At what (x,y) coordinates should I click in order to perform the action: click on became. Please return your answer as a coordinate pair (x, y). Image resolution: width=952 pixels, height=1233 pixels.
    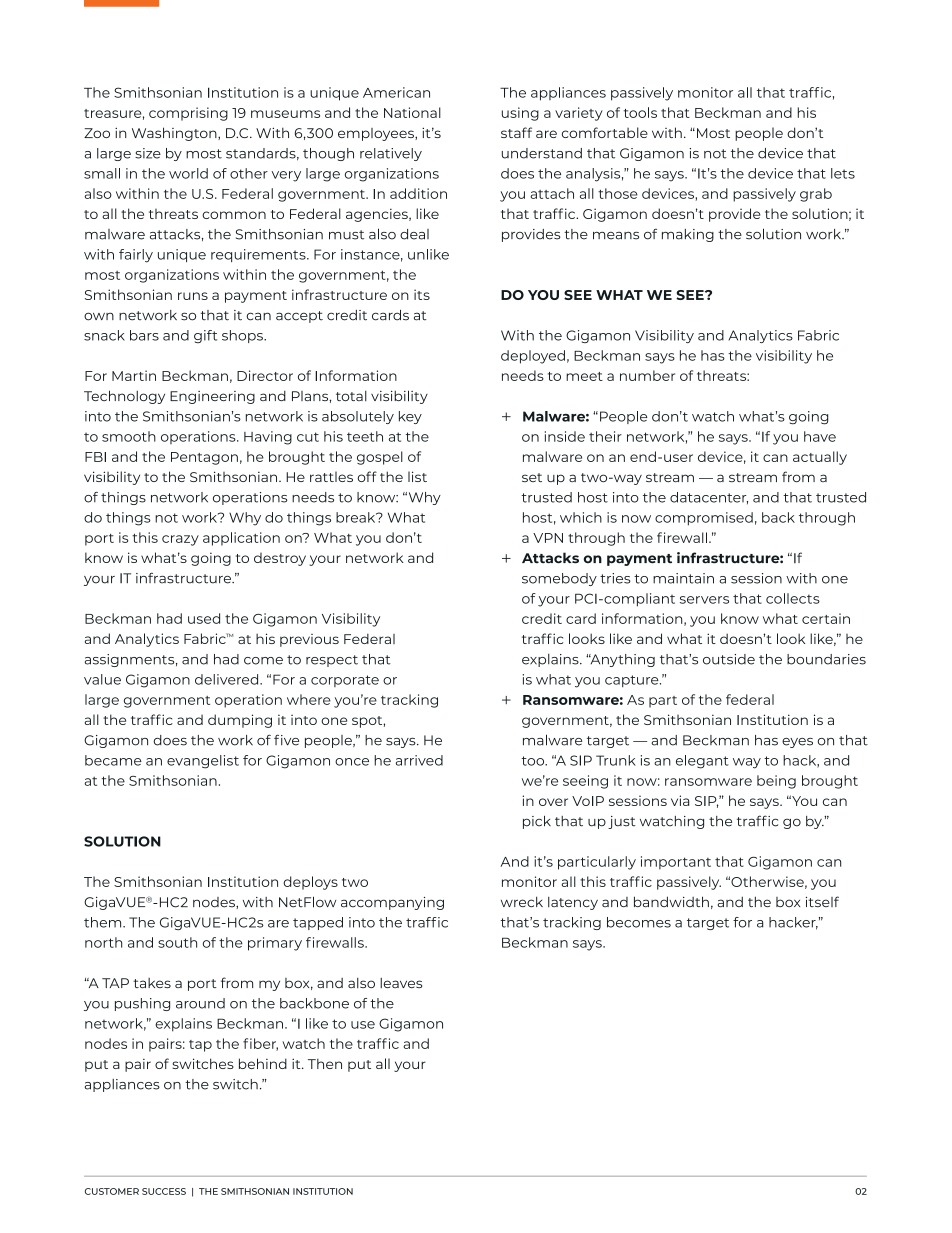
    Looking at the image, I should click on (113, 760).
